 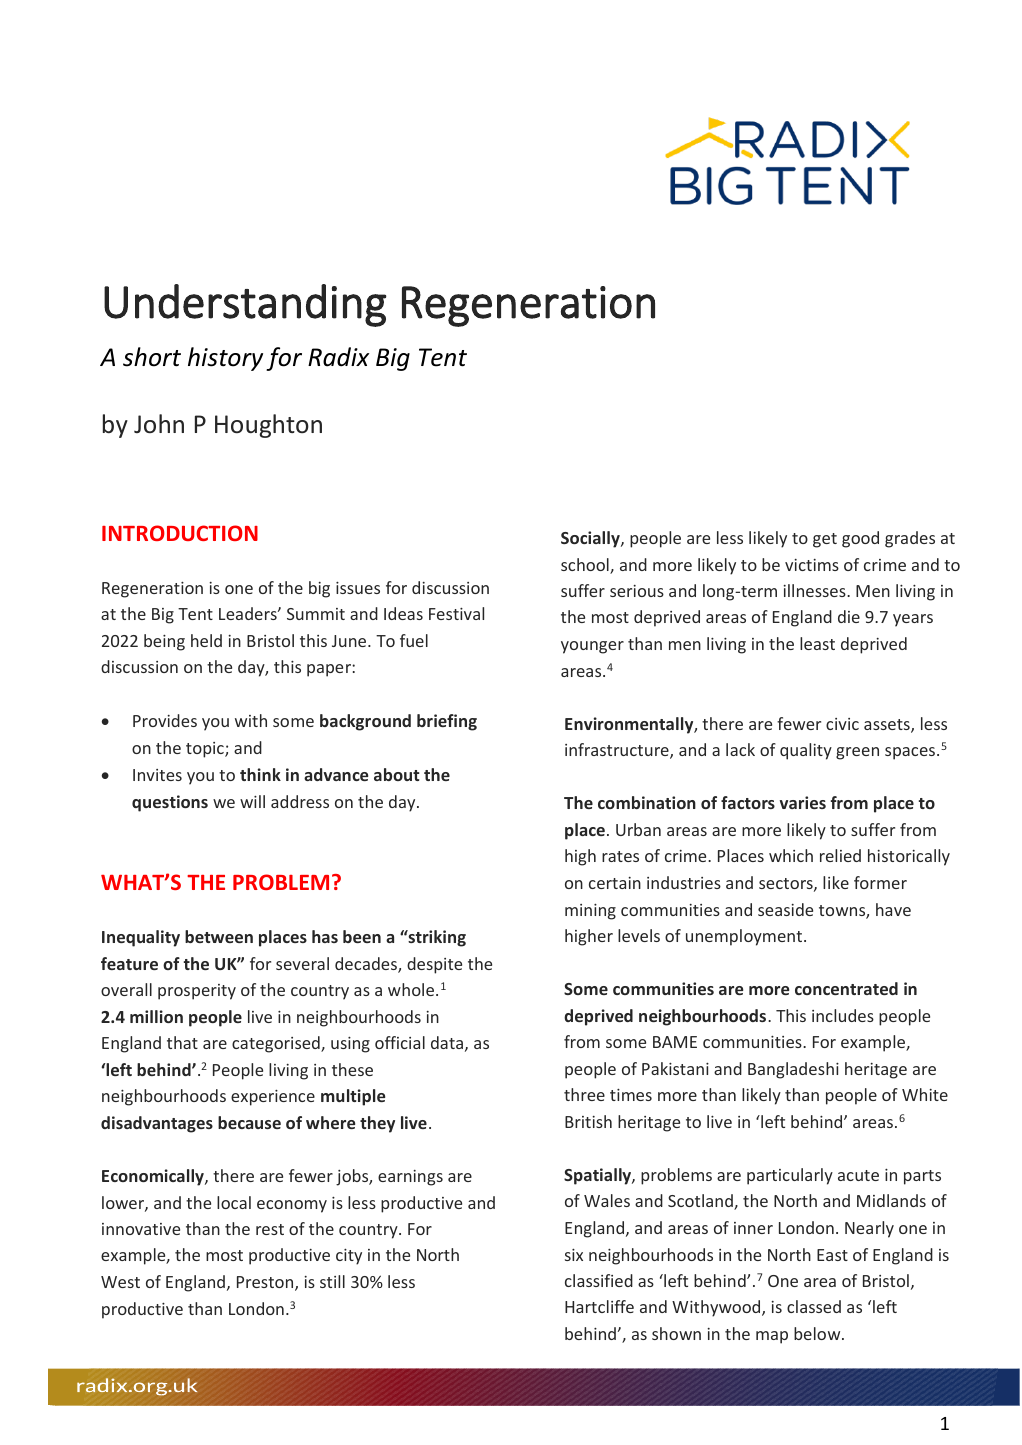 What do you see at coordinates (225, 359) in the screenshot?
I see `history` at bounding box center [225, 359].
